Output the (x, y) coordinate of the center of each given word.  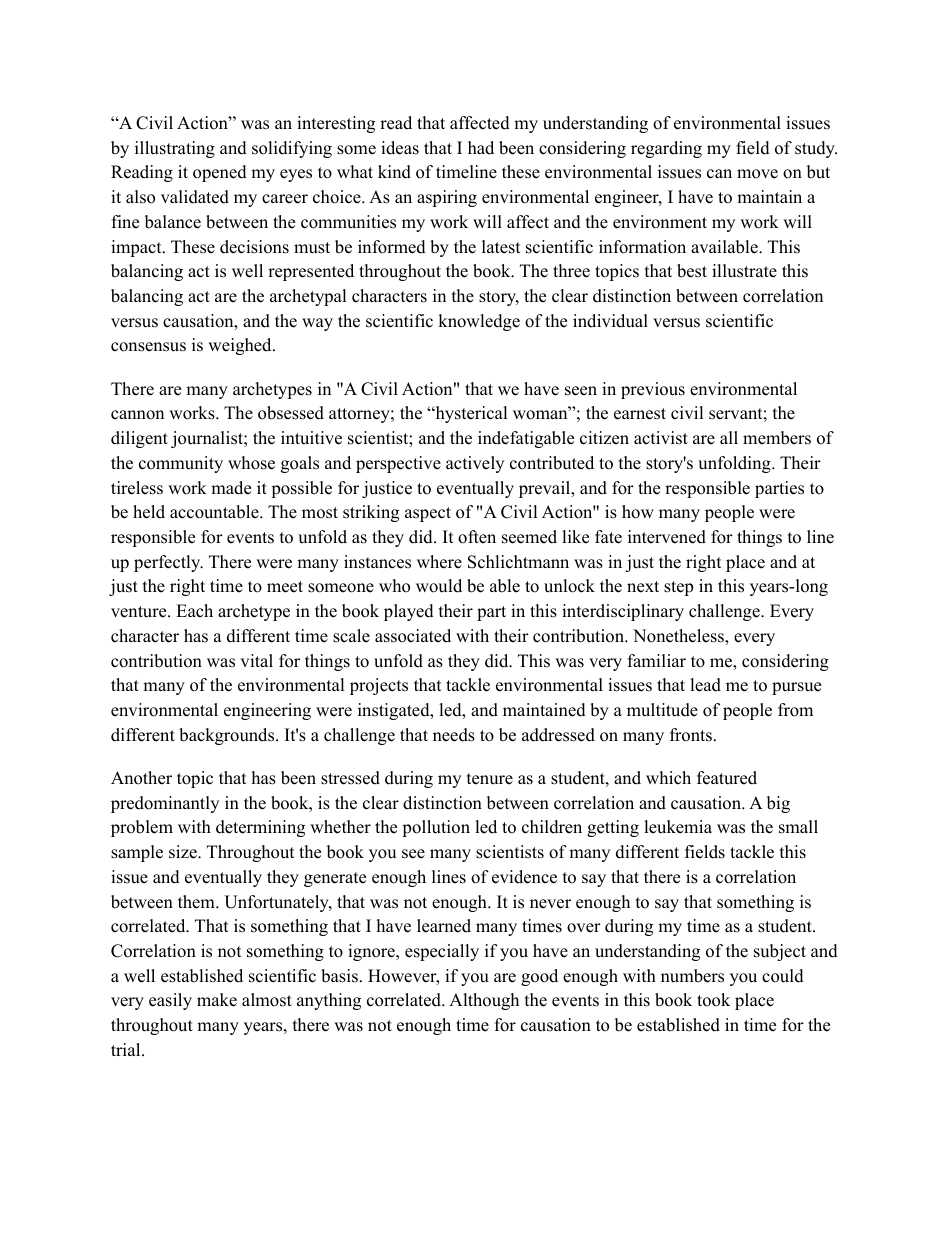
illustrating (175, 149)
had (481, 148)
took (713, 1000)
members (777, 438)
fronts (691, 735)
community (181, 464)
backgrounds (228, 736)
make (217, 1000)
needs (454, 735)
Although (484, 1001)
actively (475, 464)
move (757, 174)
